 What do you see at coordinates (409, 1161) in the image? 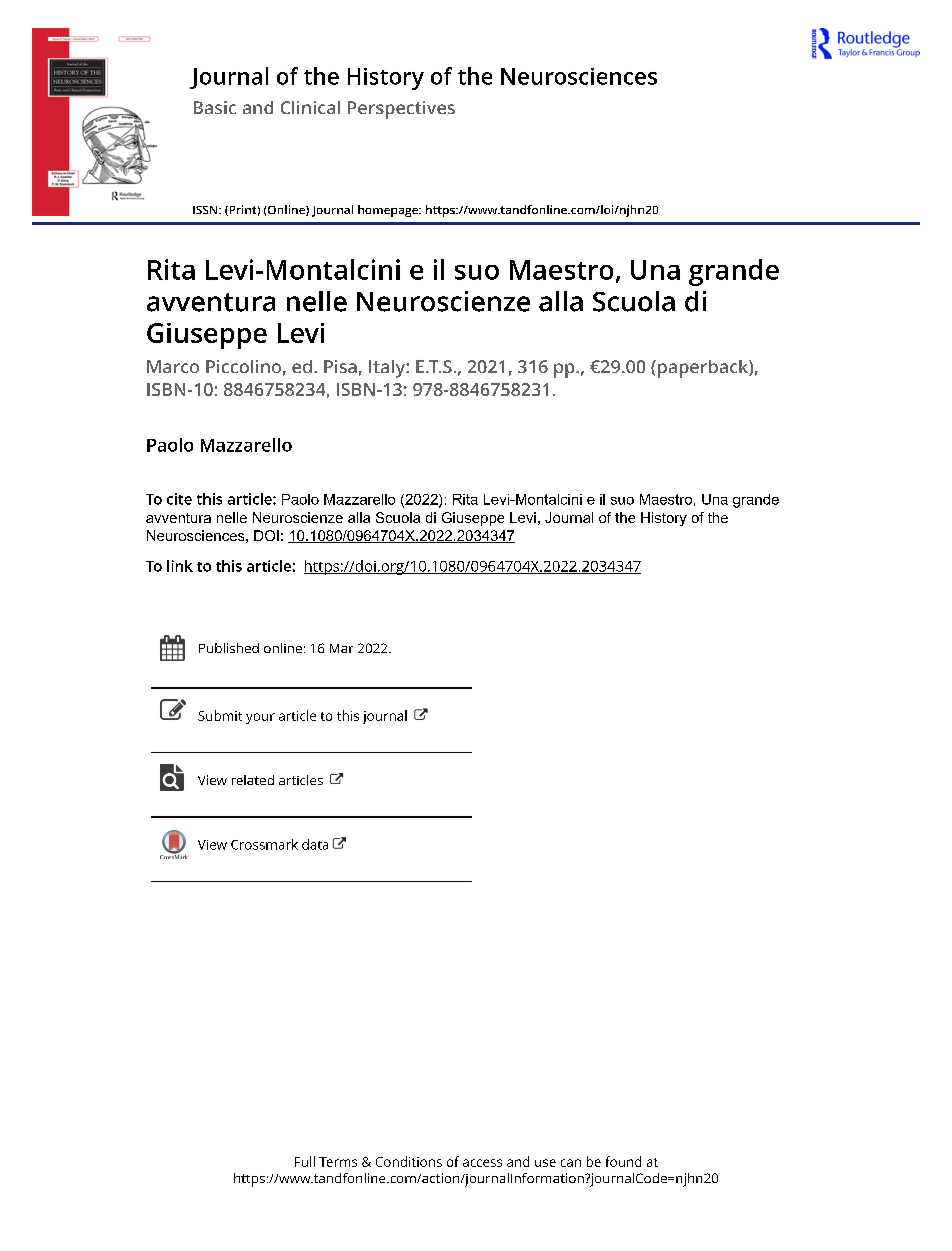
I see `Conditions` at bounding box center [409, 1161].
